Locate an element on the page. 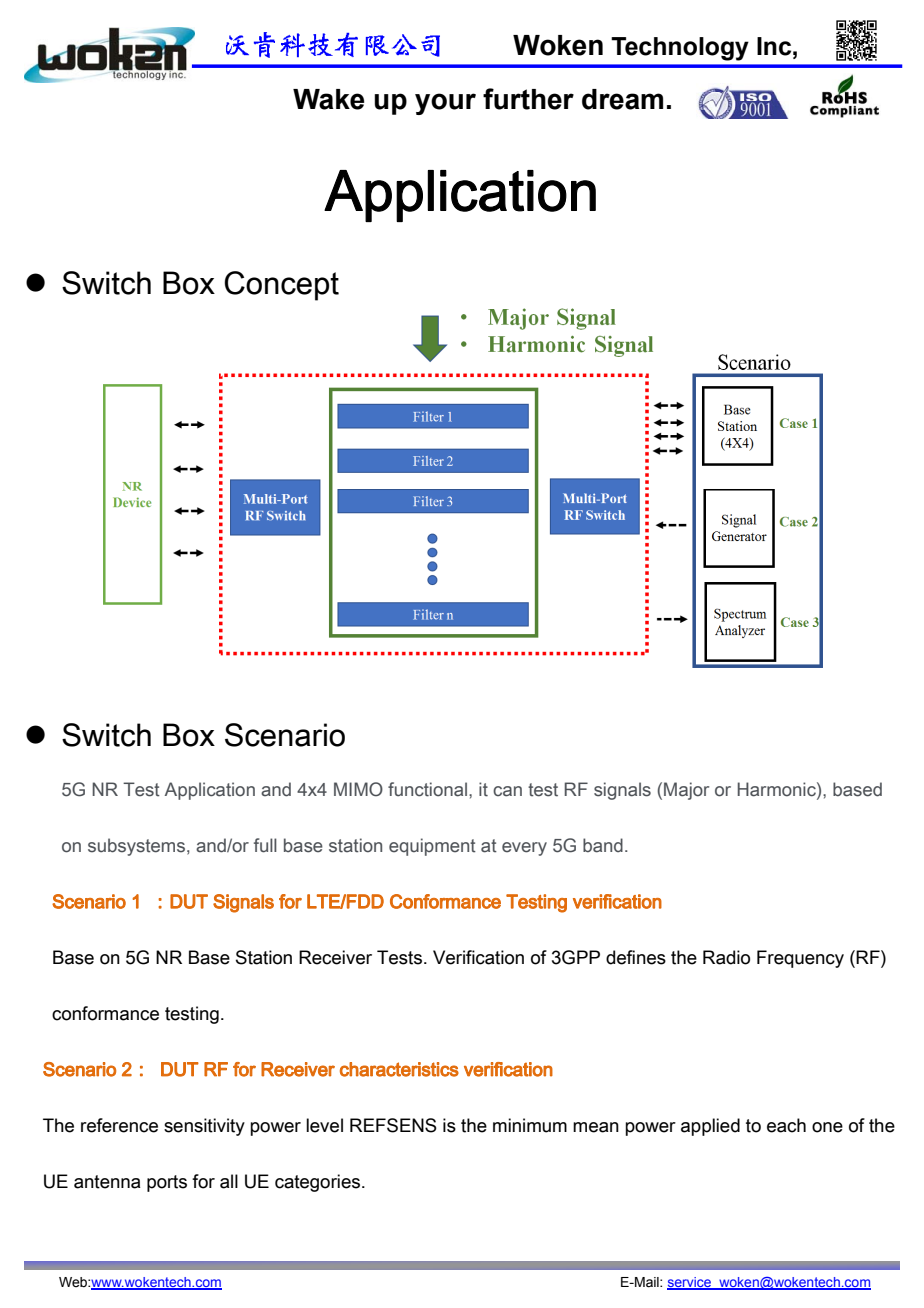  functional is located at coordinates (427, 789).
